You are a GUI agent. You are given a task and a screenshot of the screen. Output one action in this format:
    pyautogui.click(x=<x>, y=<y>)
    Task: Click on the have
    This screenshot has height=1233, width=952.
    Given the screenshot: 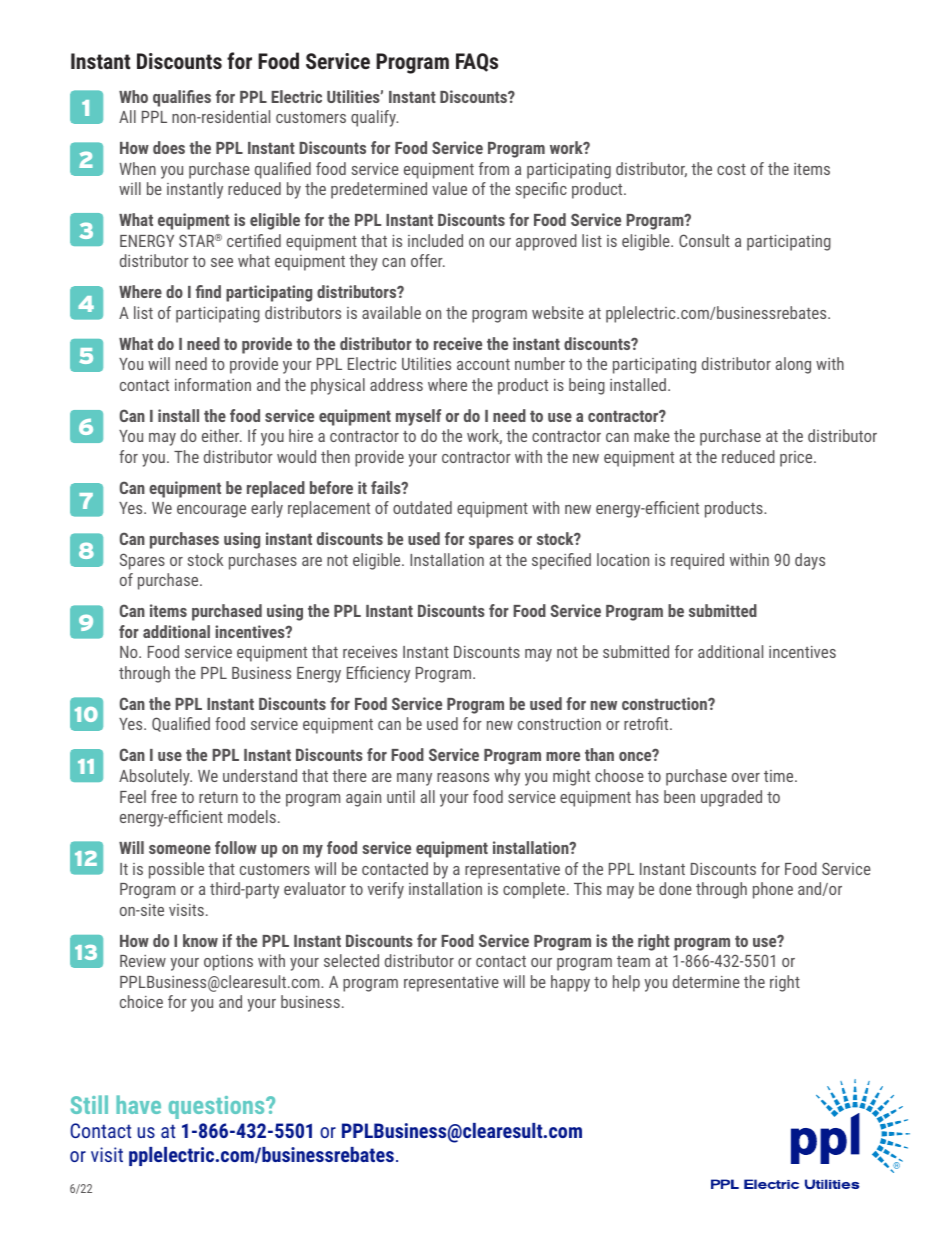 What is the action you would take?
    pyautogui.click(x=138, y=1104)
